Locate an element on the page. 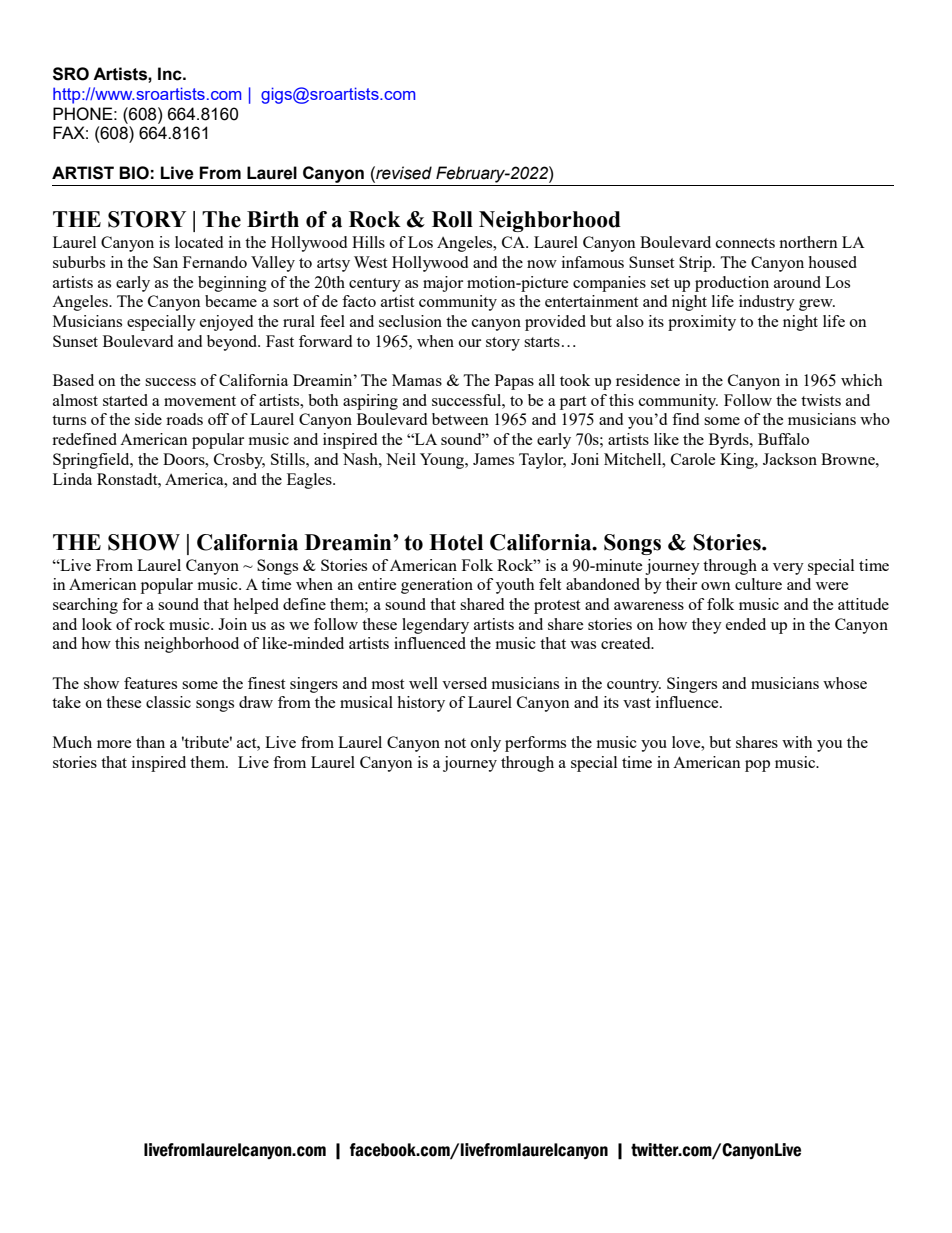  Springfield is located at coordinates (92, 461).
